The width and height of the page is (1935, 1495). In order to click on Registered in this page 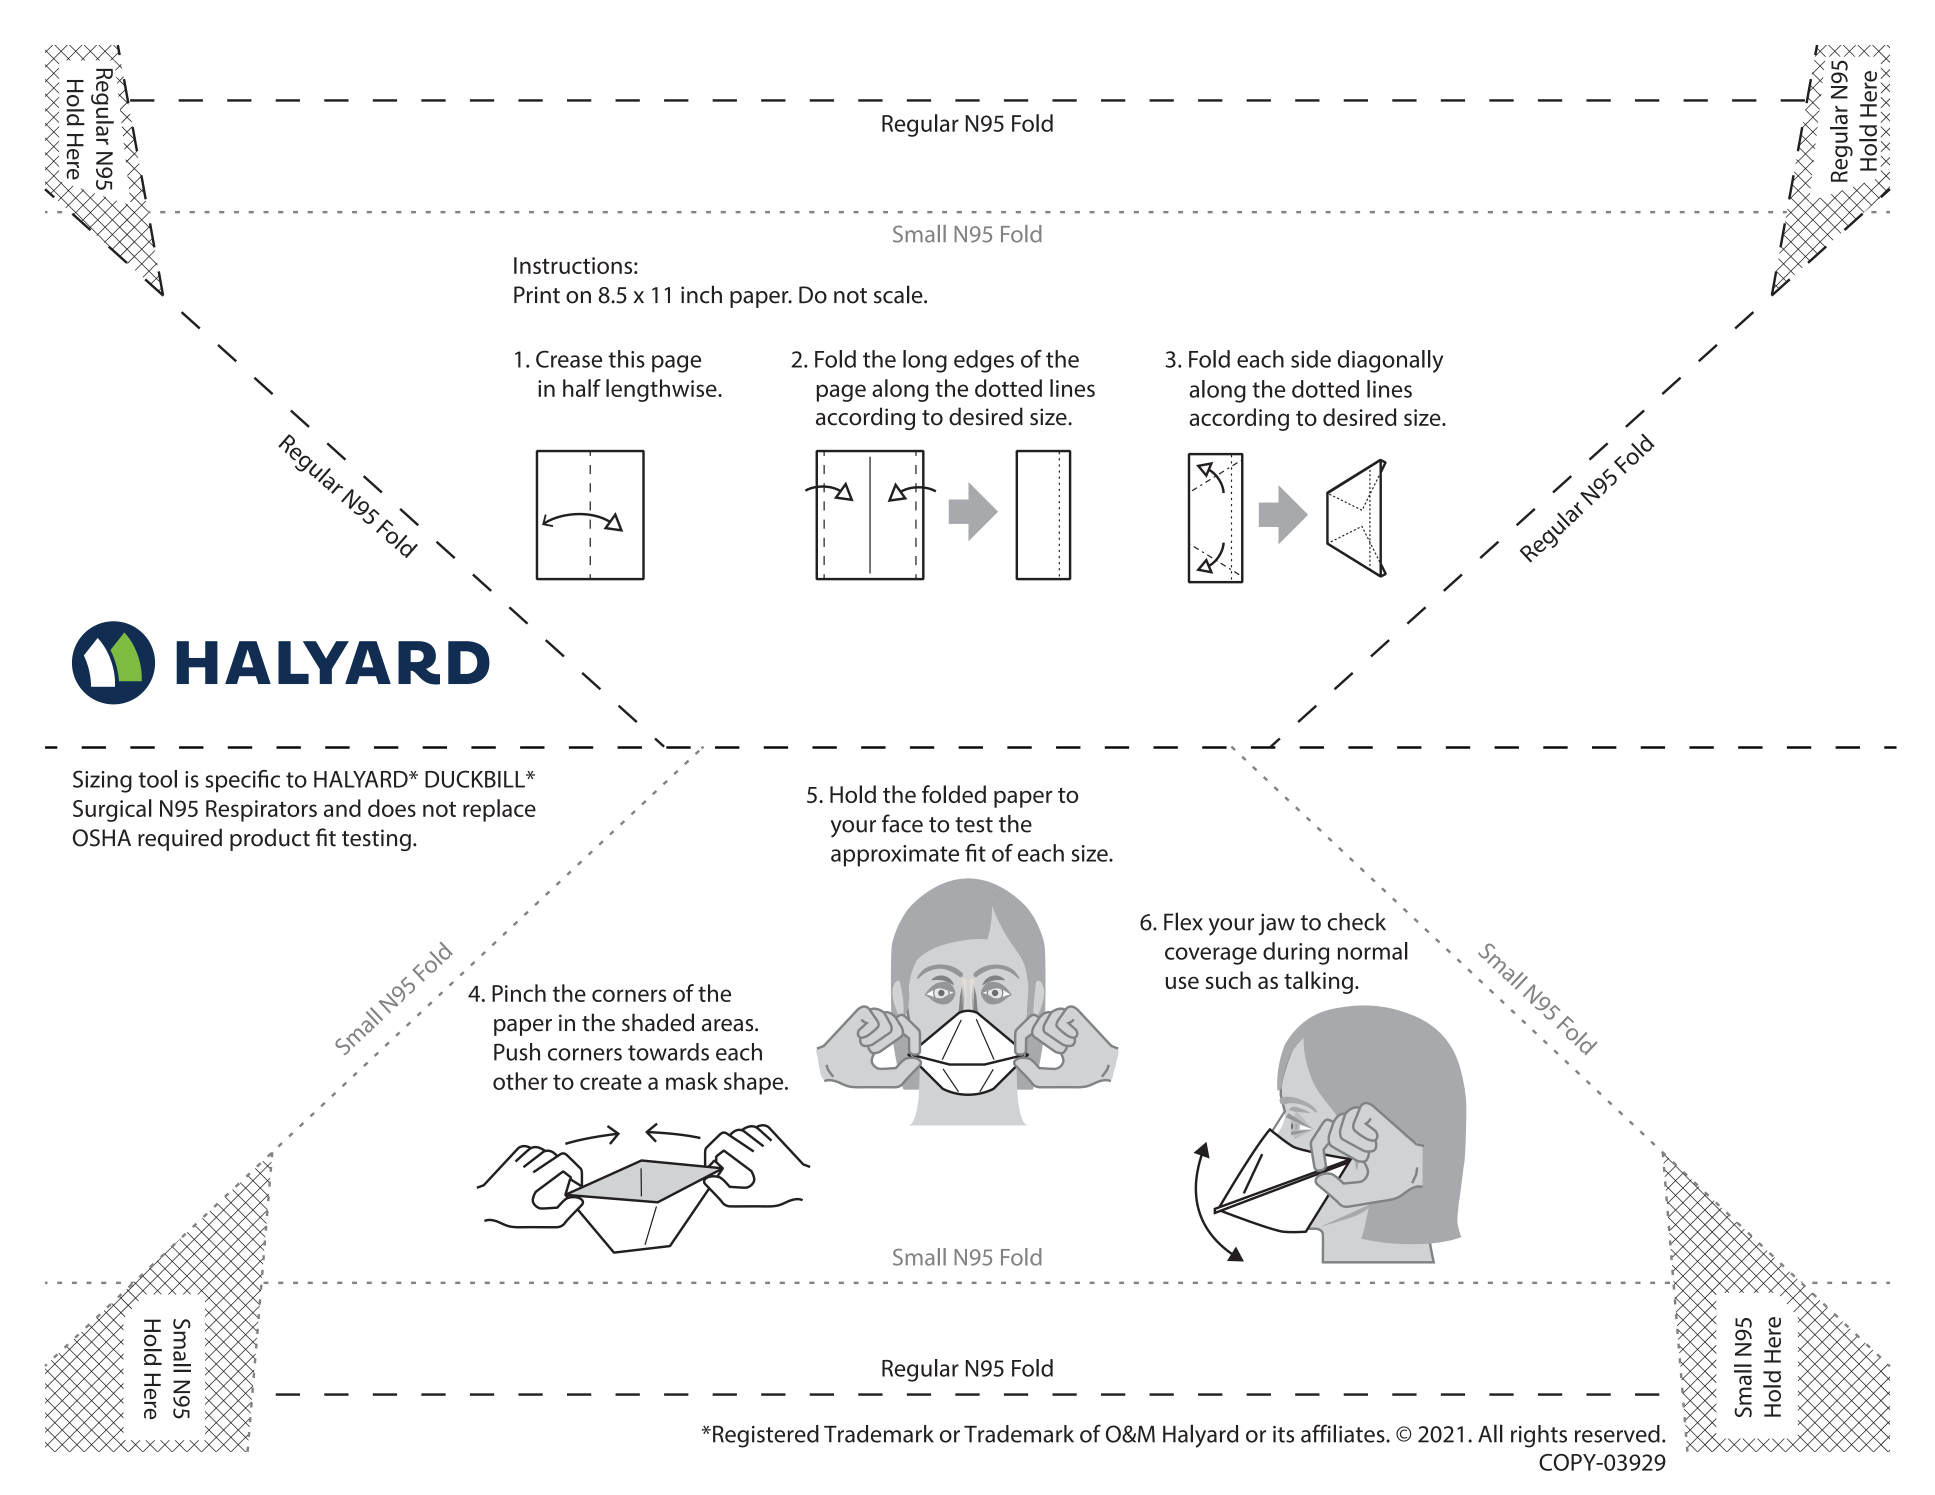, I will do `click(766, 1436)`.
